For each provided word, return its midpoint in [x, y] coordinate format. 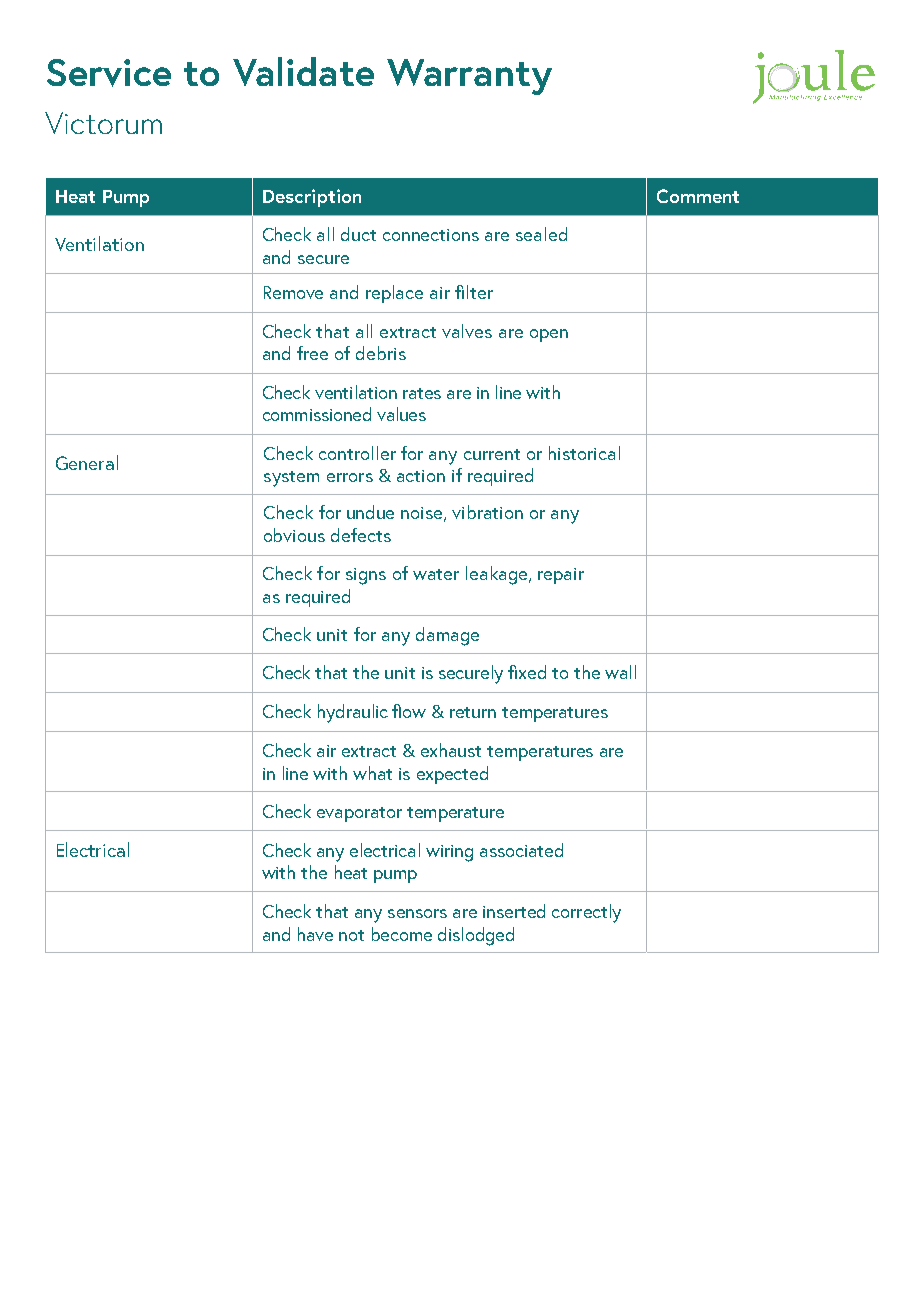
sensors [417, 913]
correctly [586, 913]
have [315, 934]
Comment [698, 196]
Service [109, 73]
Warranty [469, 77]
